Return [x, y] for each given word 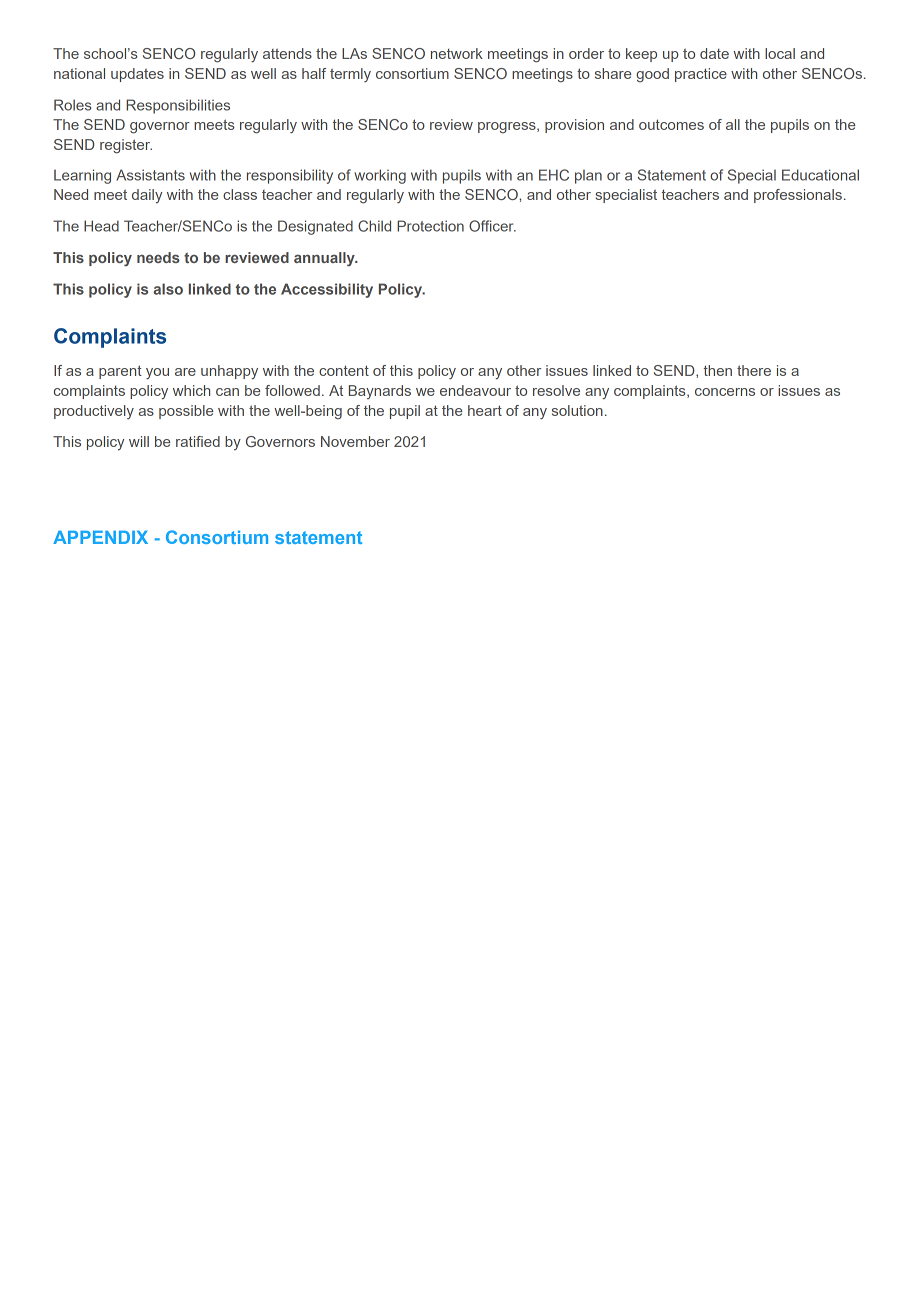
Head [101, 226]
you [157, 374]
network [457, 53]
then [718, 370]
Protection [430, 226]
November [355, 441]
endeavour [475, 390]
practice [701, 75]
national [79, 73]
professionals [798, 196]
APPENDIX [100, 537]
